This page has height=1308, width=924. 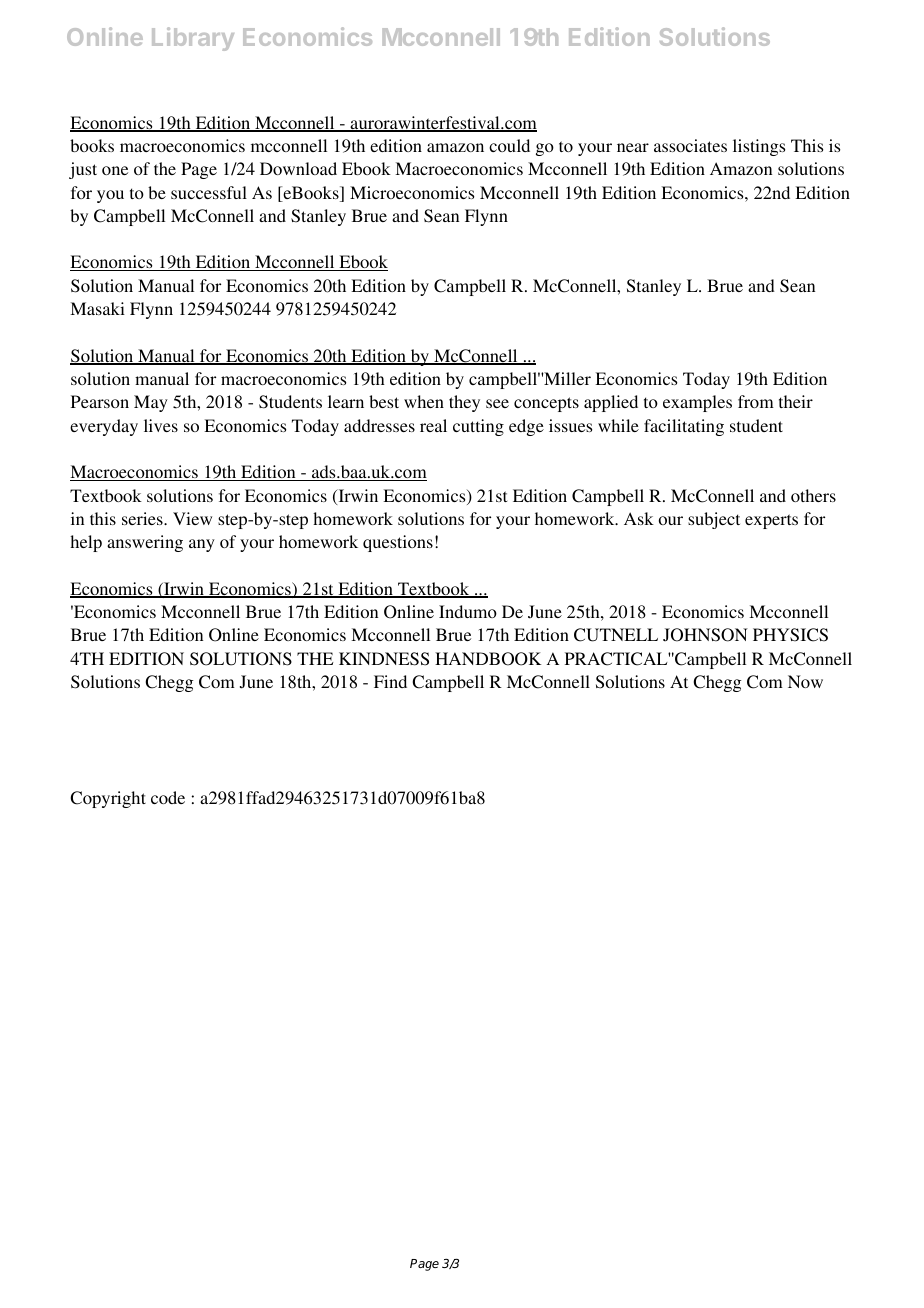 What do you see at coordinates (690, 145) in the page?
I see `associates` at bounding box center [690, 145].
